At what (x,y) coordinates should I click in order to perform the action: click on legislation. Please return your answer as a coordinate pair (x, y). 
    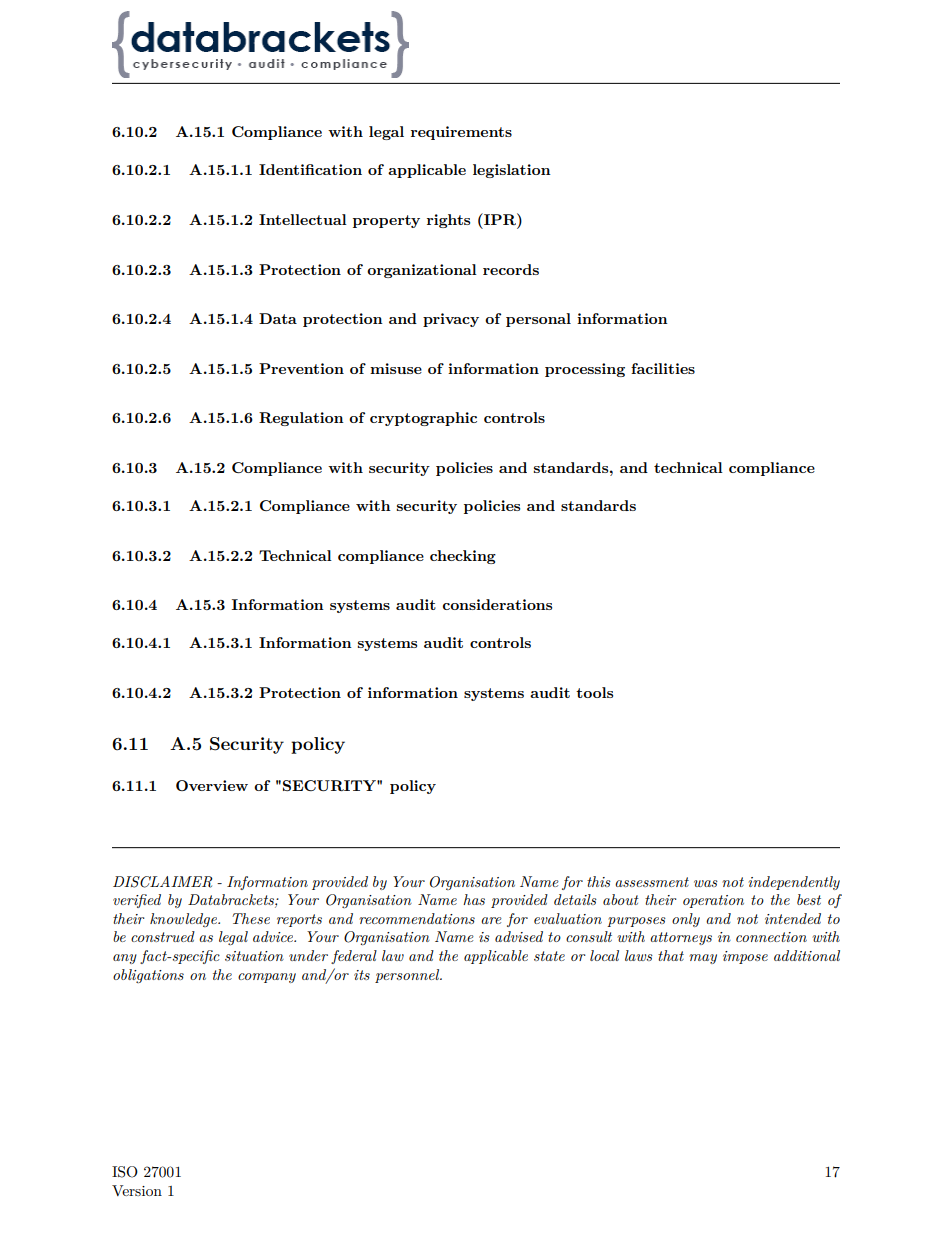
    Looking at the image, I should click on (512, 171).
